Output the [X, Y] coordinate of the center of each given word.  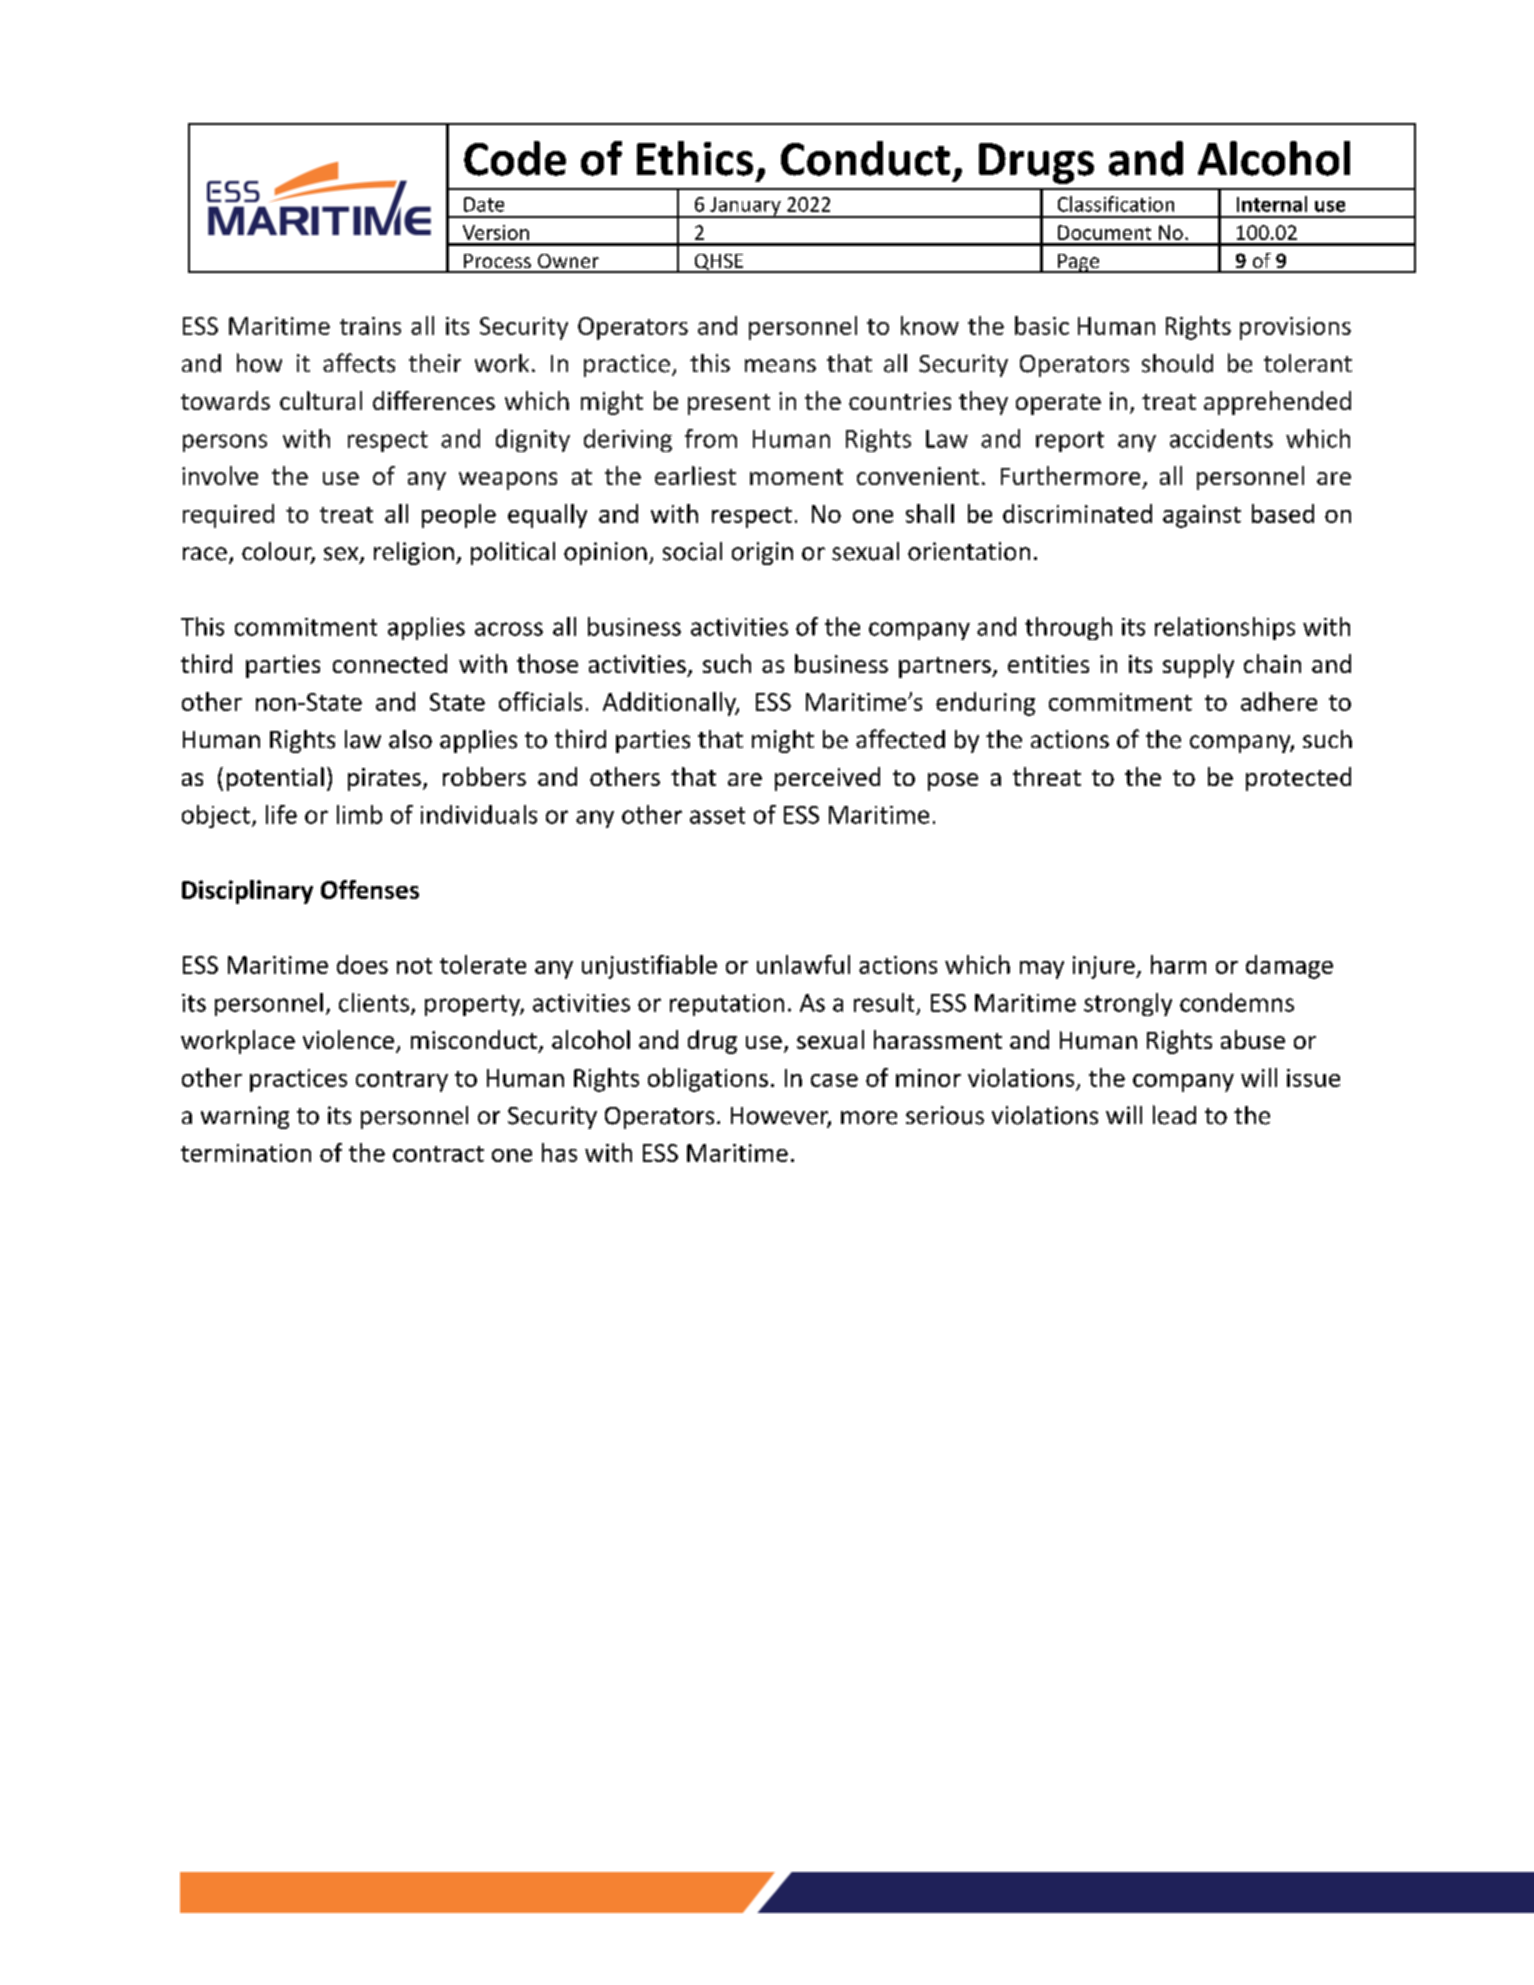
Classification [1116, 204]
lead [1174, 1115]
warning [245, 1117]
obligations [708, 1080]
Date [484, 204]
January [745, 207]
